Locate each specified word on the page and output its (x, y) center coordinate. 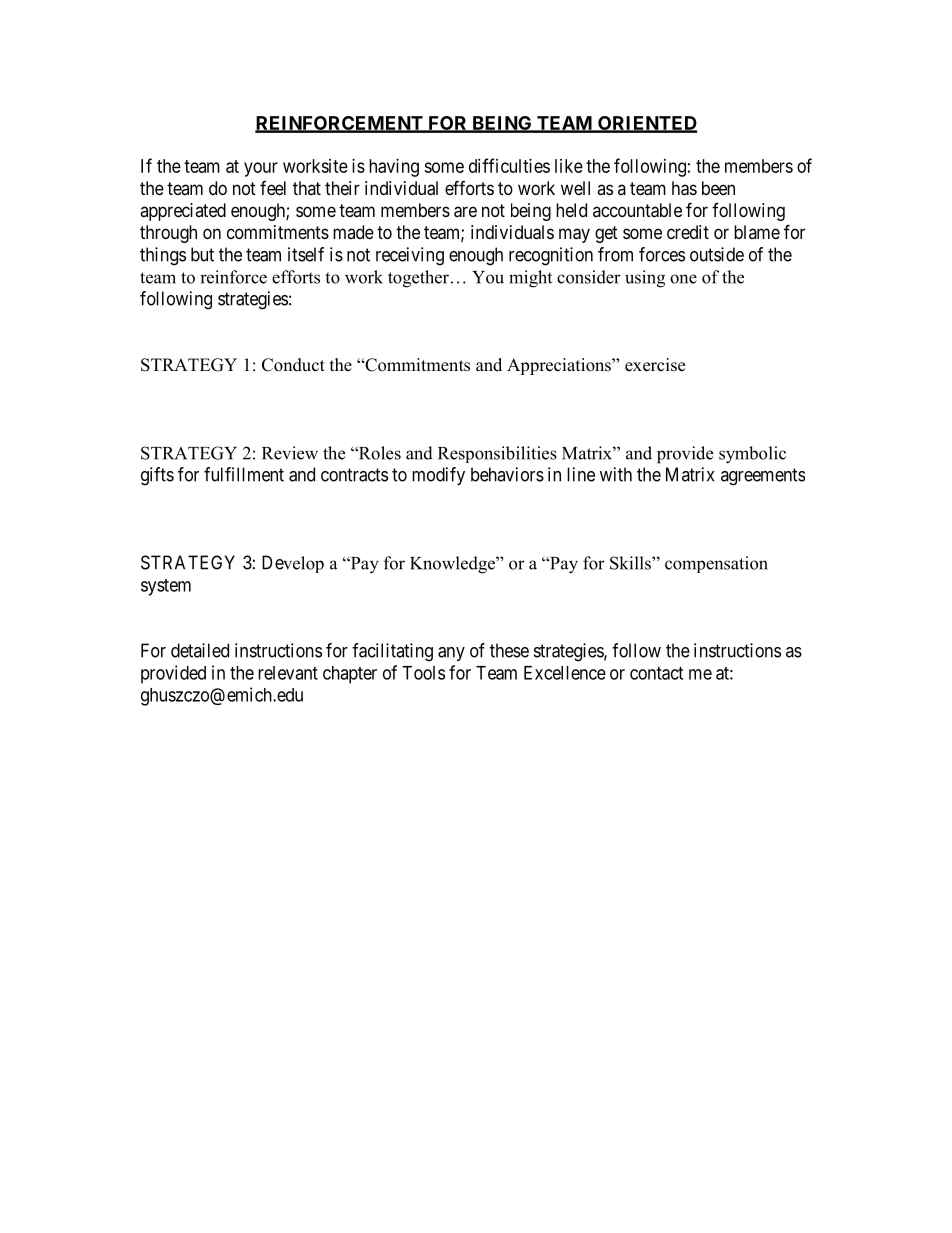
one (683, 279)
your (261, 169)
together (418, 279)
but (202, 254)
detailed (200, 650)
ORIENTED (646, 124)
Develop (293, 564)
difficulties (509, 165)
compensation (716, 564)
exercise (655, 365)
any (451, 654)
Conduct (293, 365)
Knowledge (453, 565)
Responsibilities (497, 454)
